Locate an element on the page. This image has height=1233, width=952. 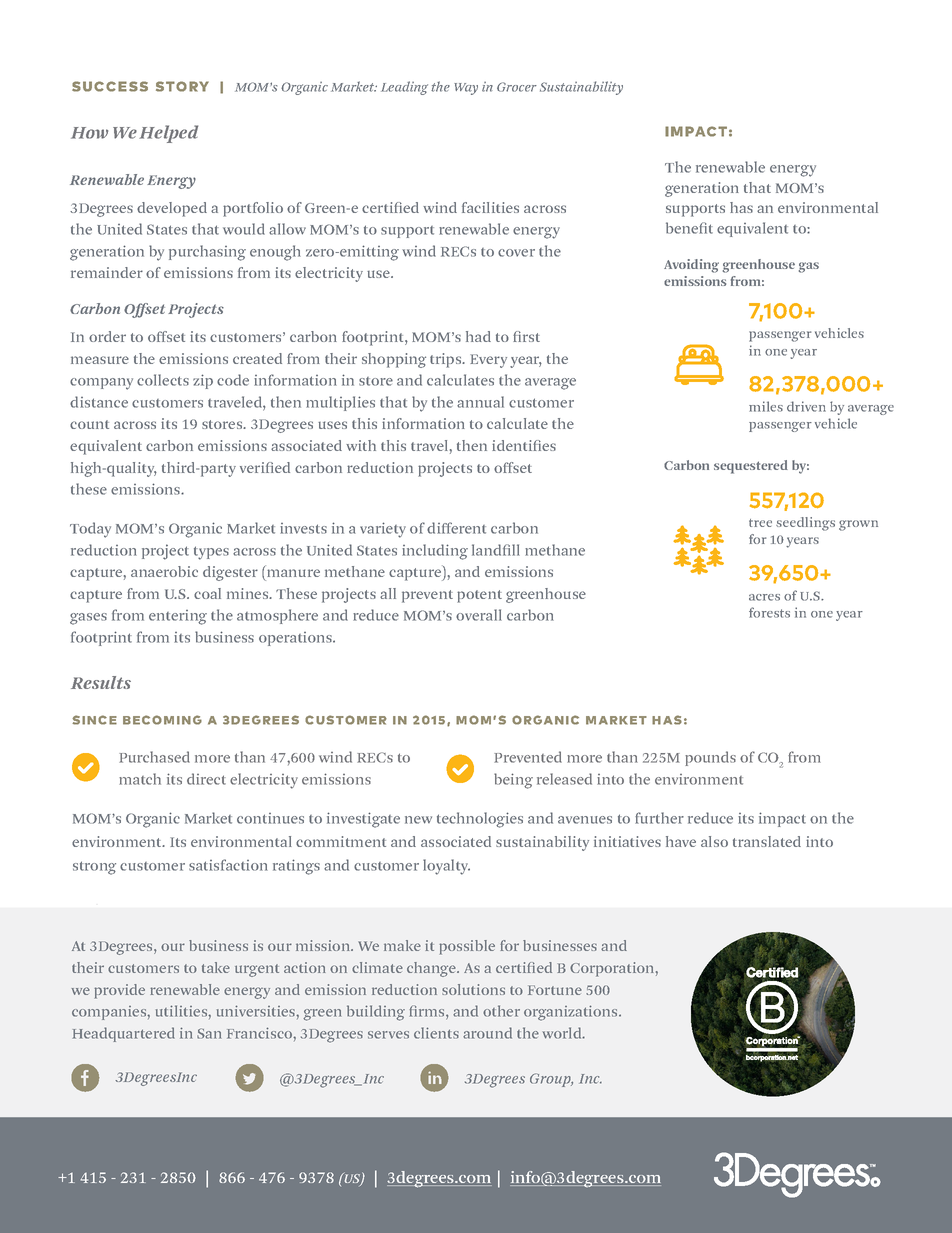
being is located at coordinates (513, 781).
